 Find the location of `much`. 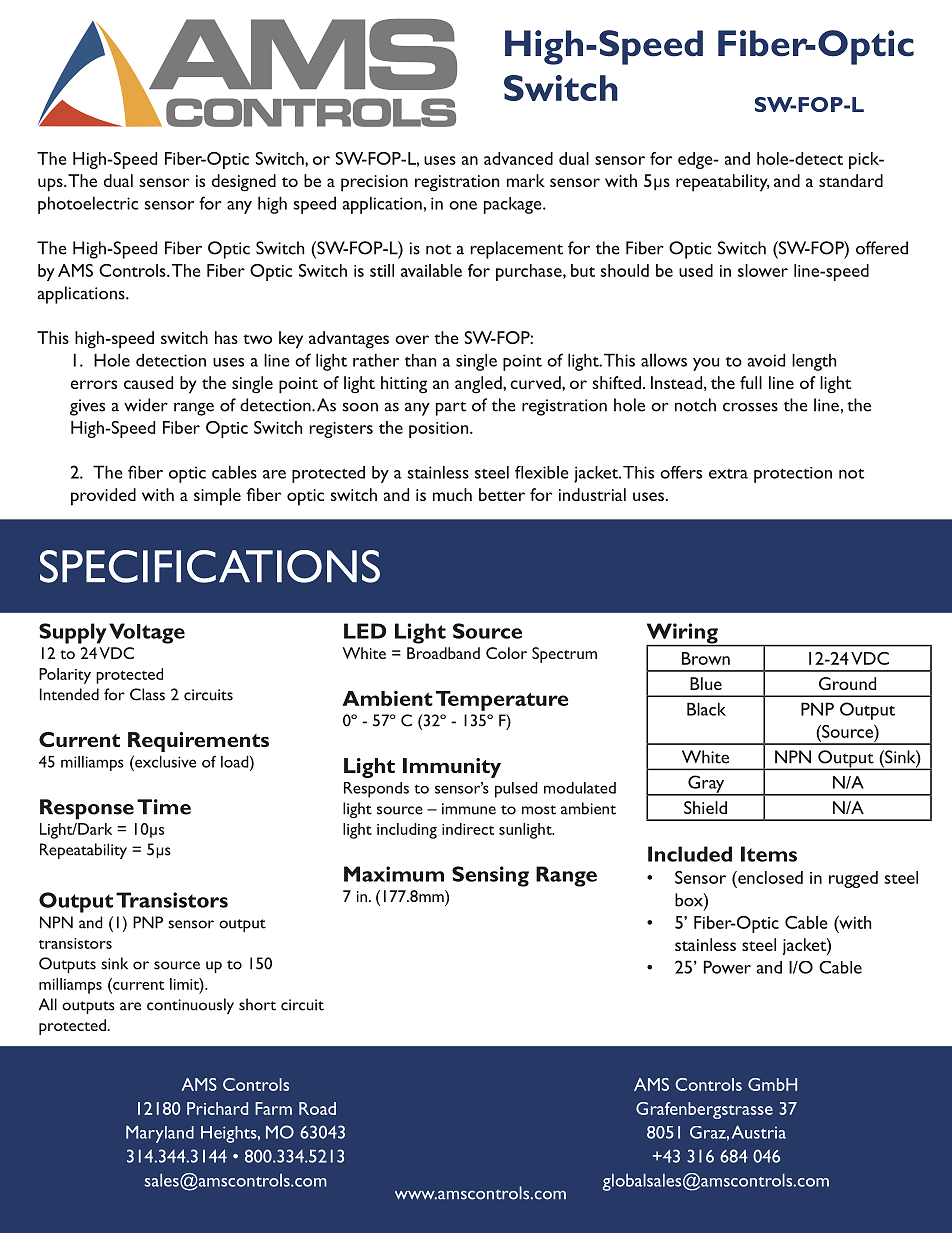

much is located at coordinates (452, 494).
